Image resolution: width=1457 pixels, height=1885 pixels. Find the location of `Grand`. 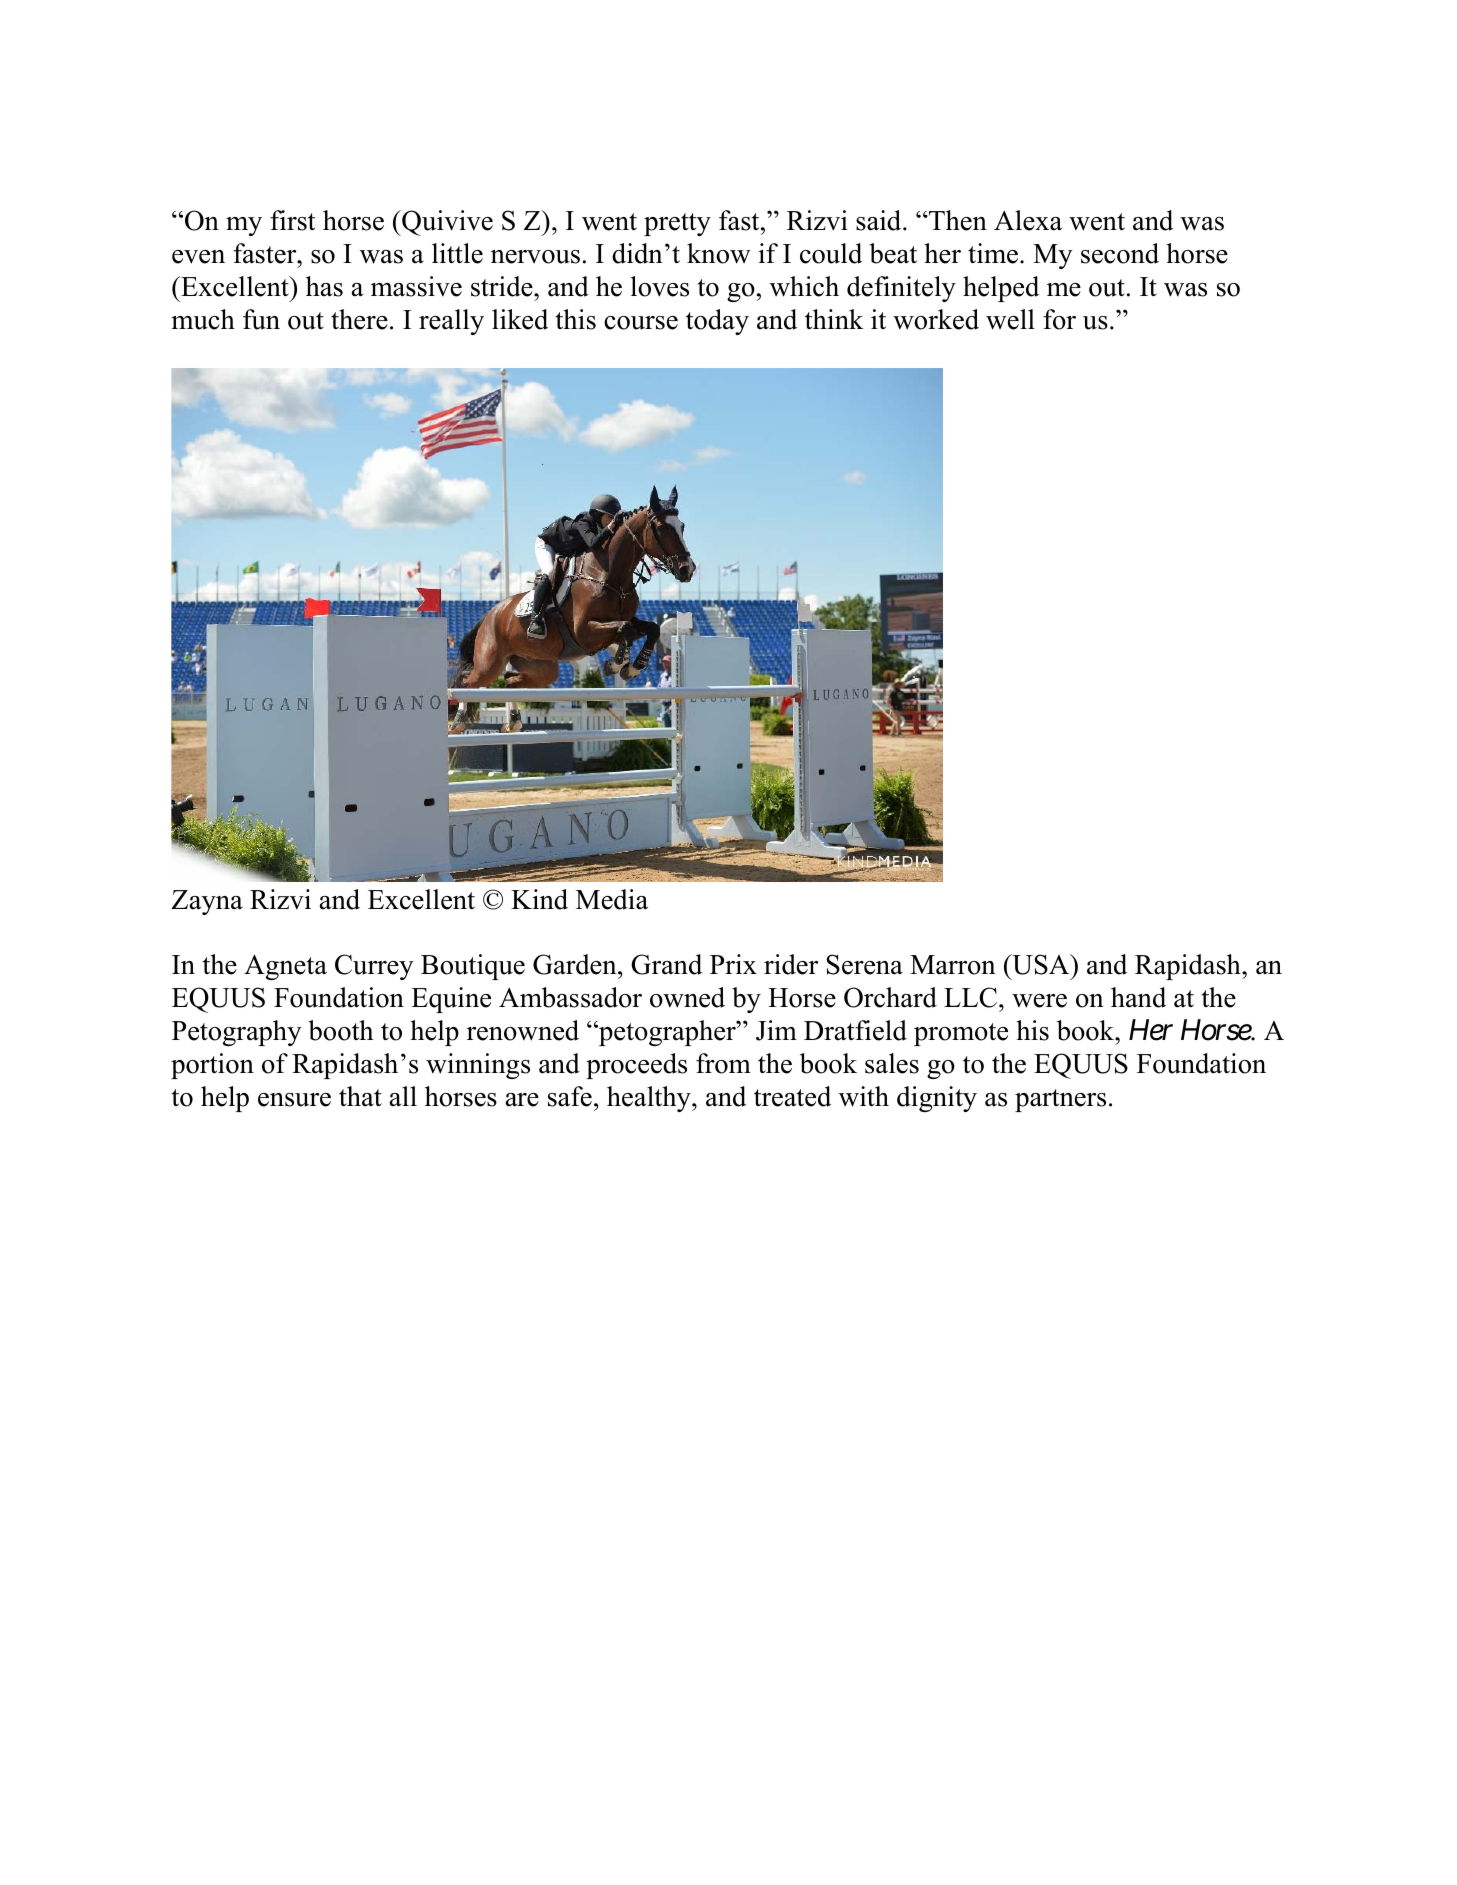

Grand is located at coordinates (666, 964).
